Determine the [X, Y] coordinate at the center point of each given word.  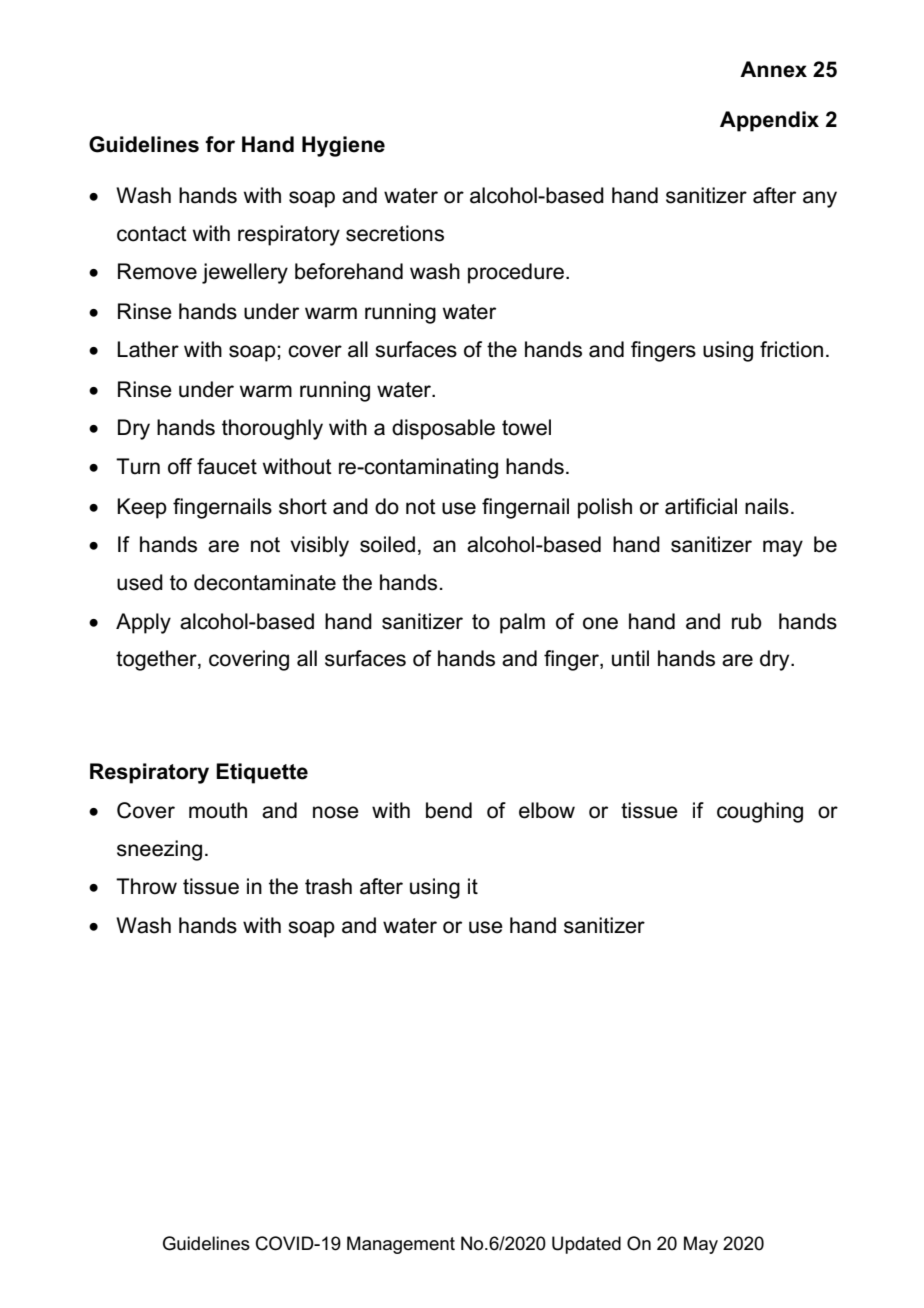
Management [401, 1245]
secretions [395, 233]
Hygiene [343, 146]
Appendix [769, 121]
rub [747, 621]
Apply [143, 623]
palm [522, 623]
